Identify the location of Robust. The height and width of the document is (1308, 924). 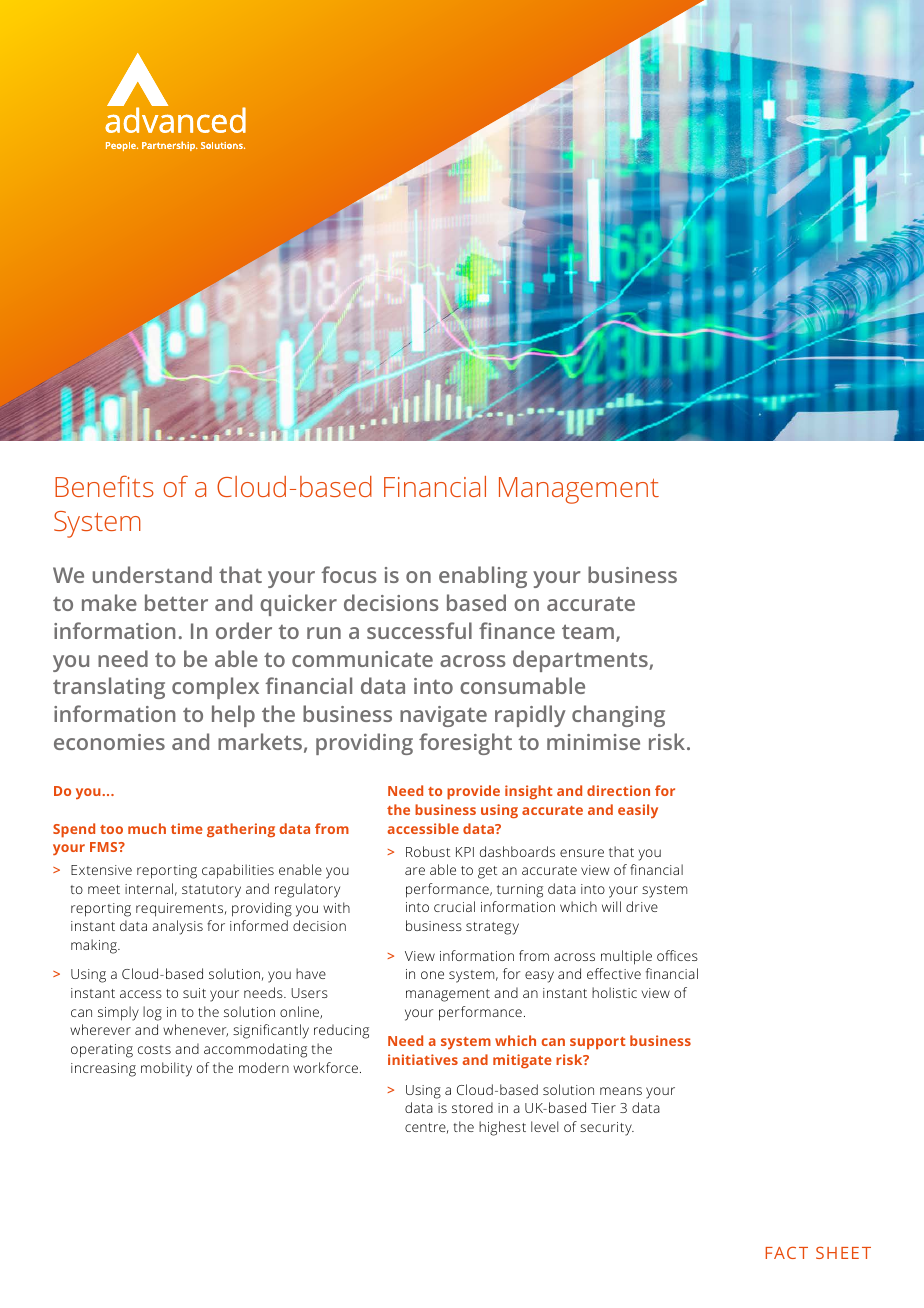
(428, 851).
